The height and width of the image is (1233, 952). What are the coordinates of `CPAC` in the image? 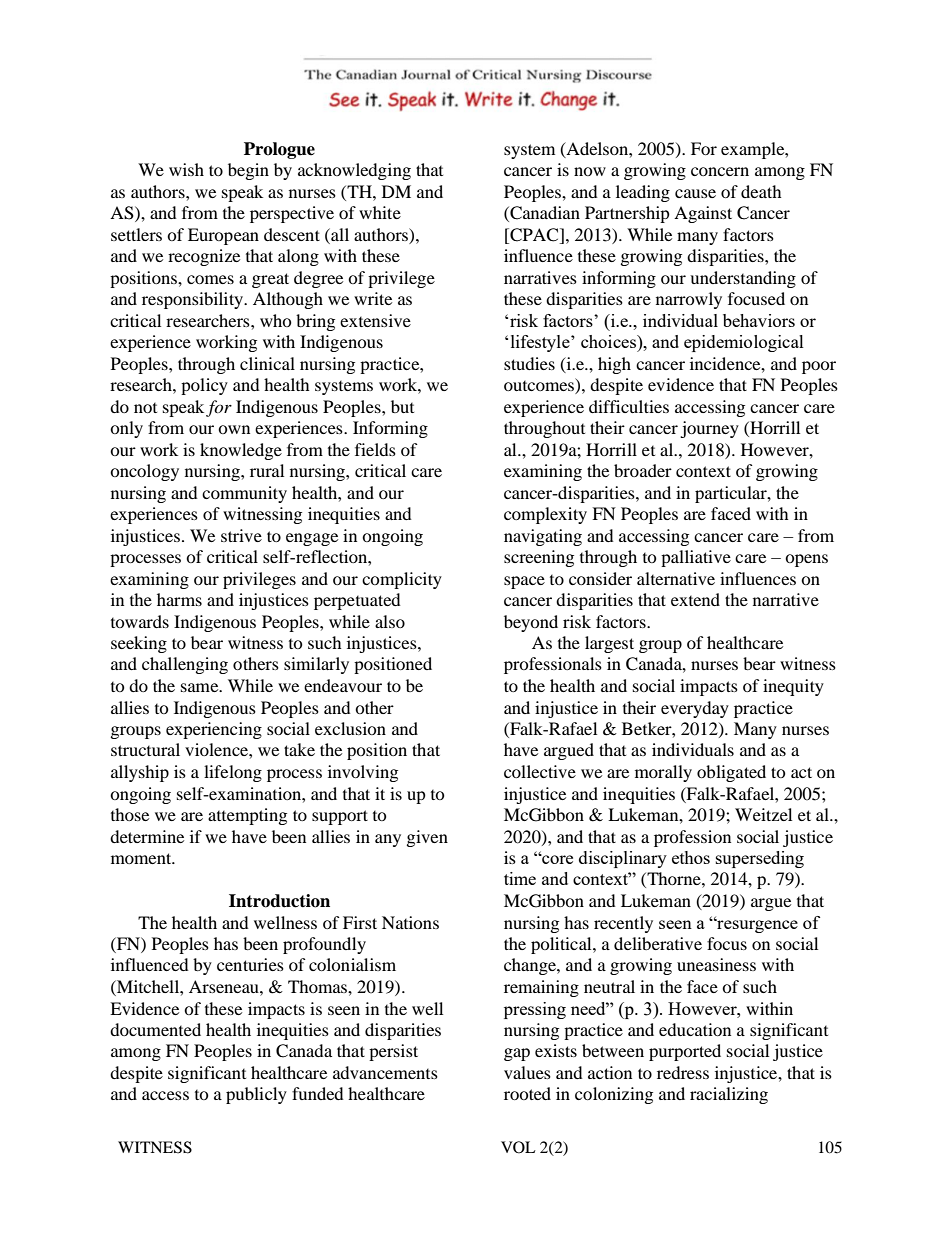 It's located at (534, 236).
